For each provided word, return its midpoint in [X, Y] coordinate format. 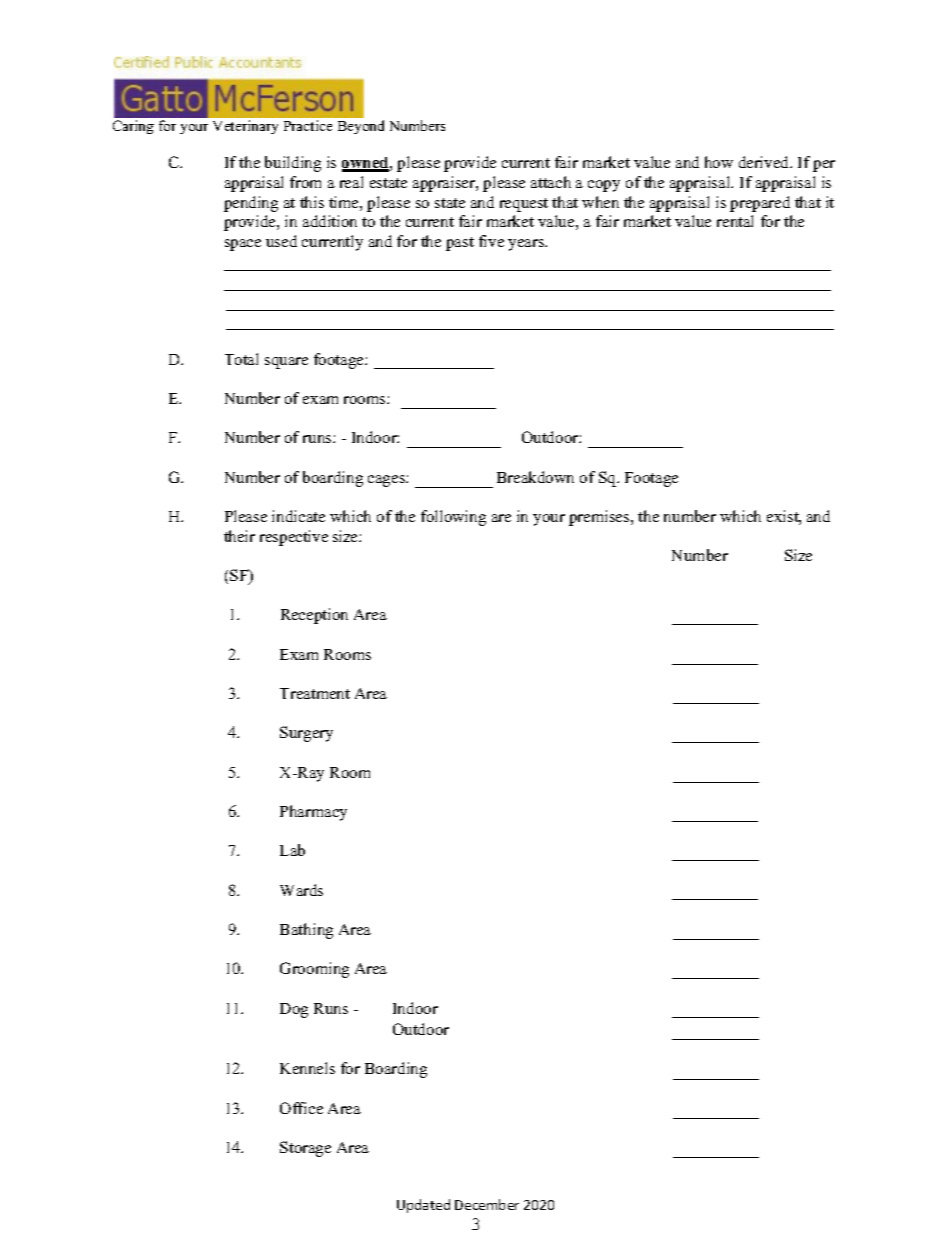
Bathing [306, 931]
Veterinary [245, 127]
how [719, 162]
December [487, 1204]
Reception [314, 616]
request [524, 205]
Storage [305, 1149]
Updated [423, 1206]
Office [301, 1108]
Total [241, 359]
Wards [301, 890]
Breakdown [535, 477]
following [453, 518]
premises [600, 518]
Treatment [315, 693]
